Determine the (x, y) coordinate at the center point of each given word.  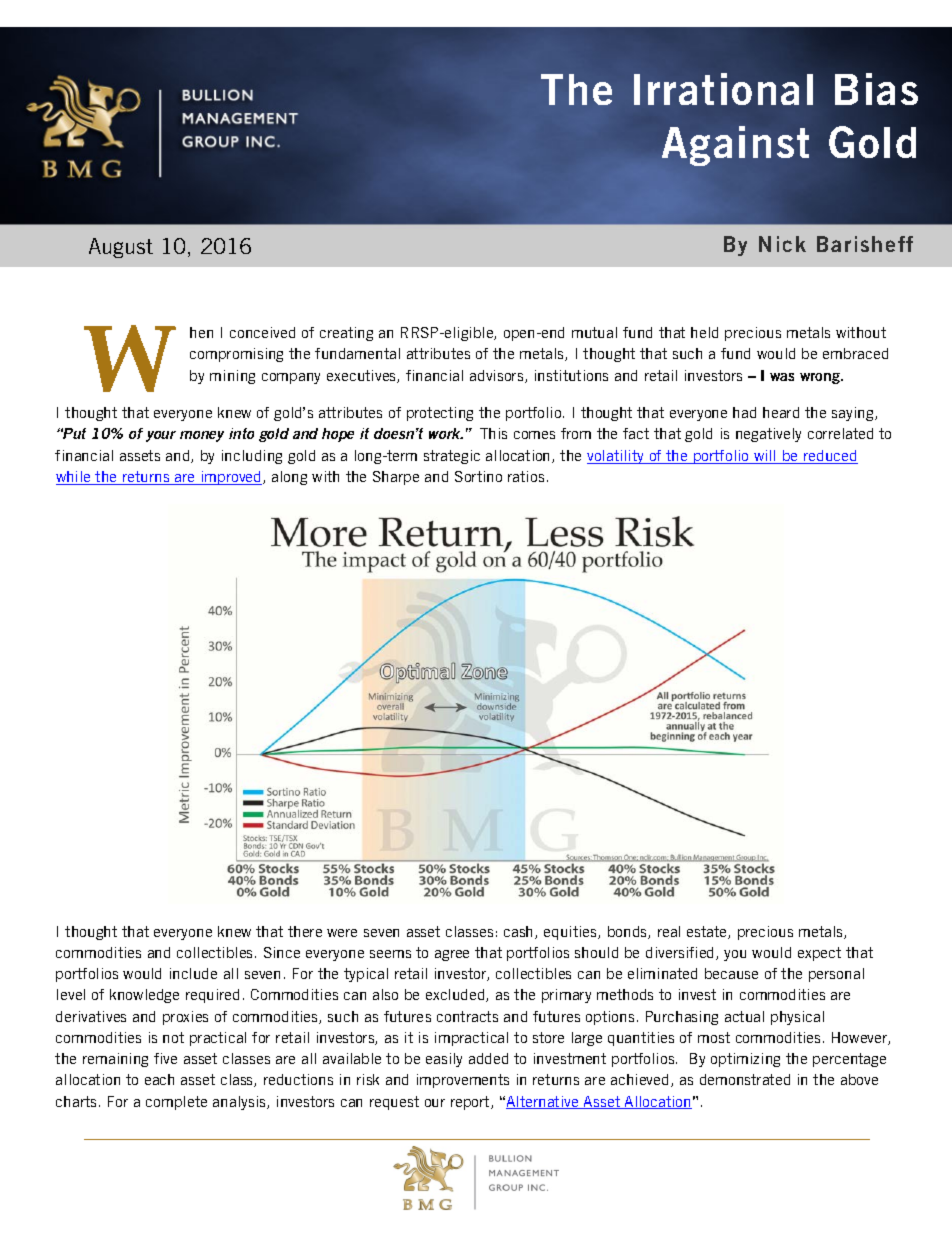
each (159, 1079)
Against (735, 146)
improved (231, 478)
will (765, 457)
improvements (463, 1081)
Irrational (723, 89)
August (121, 248)
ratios (526, 476)
